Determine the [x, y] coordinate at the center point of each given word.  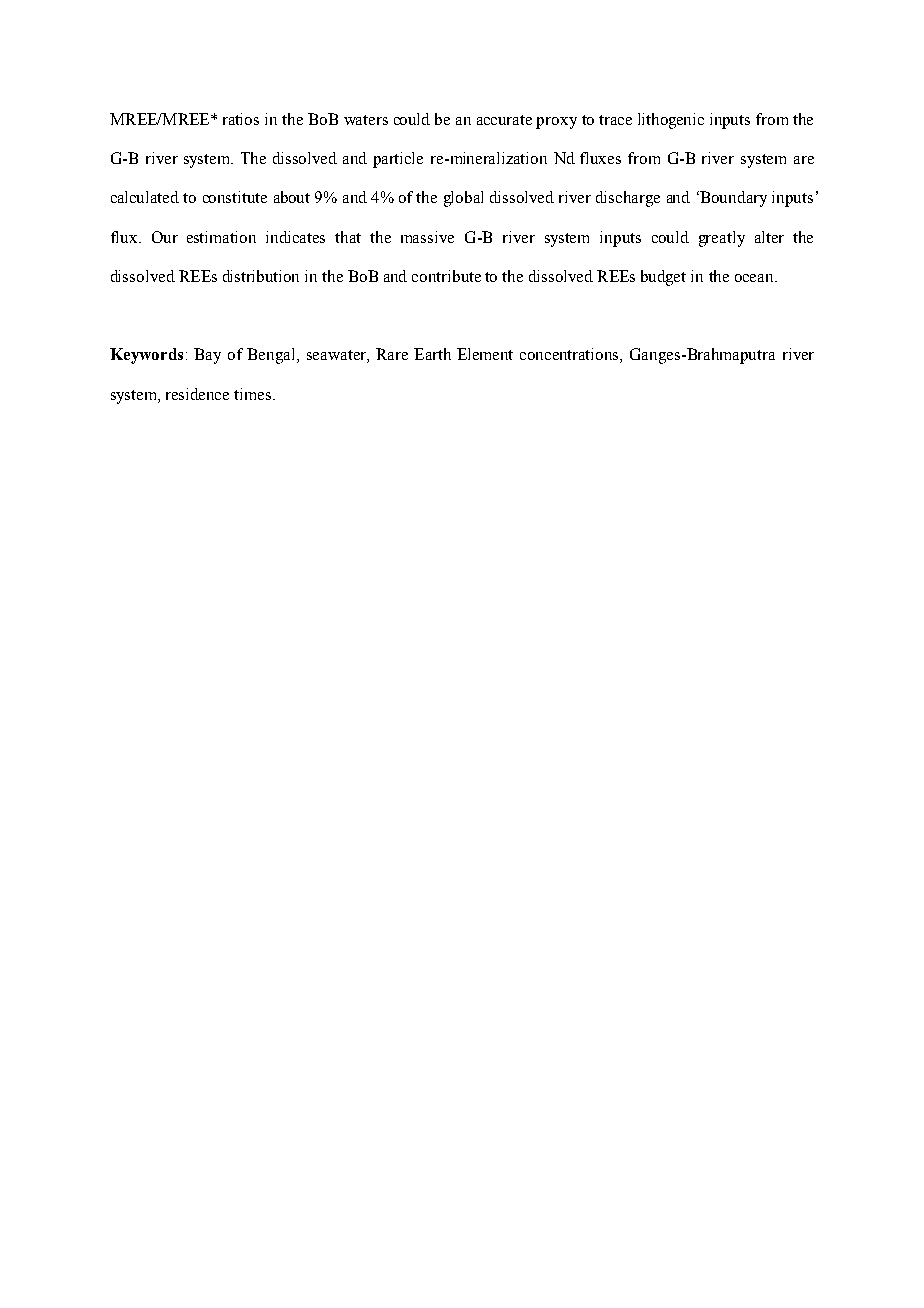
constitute [235, 197]
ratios [241, 119]
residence [197, 394]
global [463, 199]
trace [615, 120]
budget [663, 278]
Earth [432, 354]
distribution [261, 276]
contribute [446, 276]
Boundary [732, 199]
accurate [504, 120]
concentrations [570, 355]
